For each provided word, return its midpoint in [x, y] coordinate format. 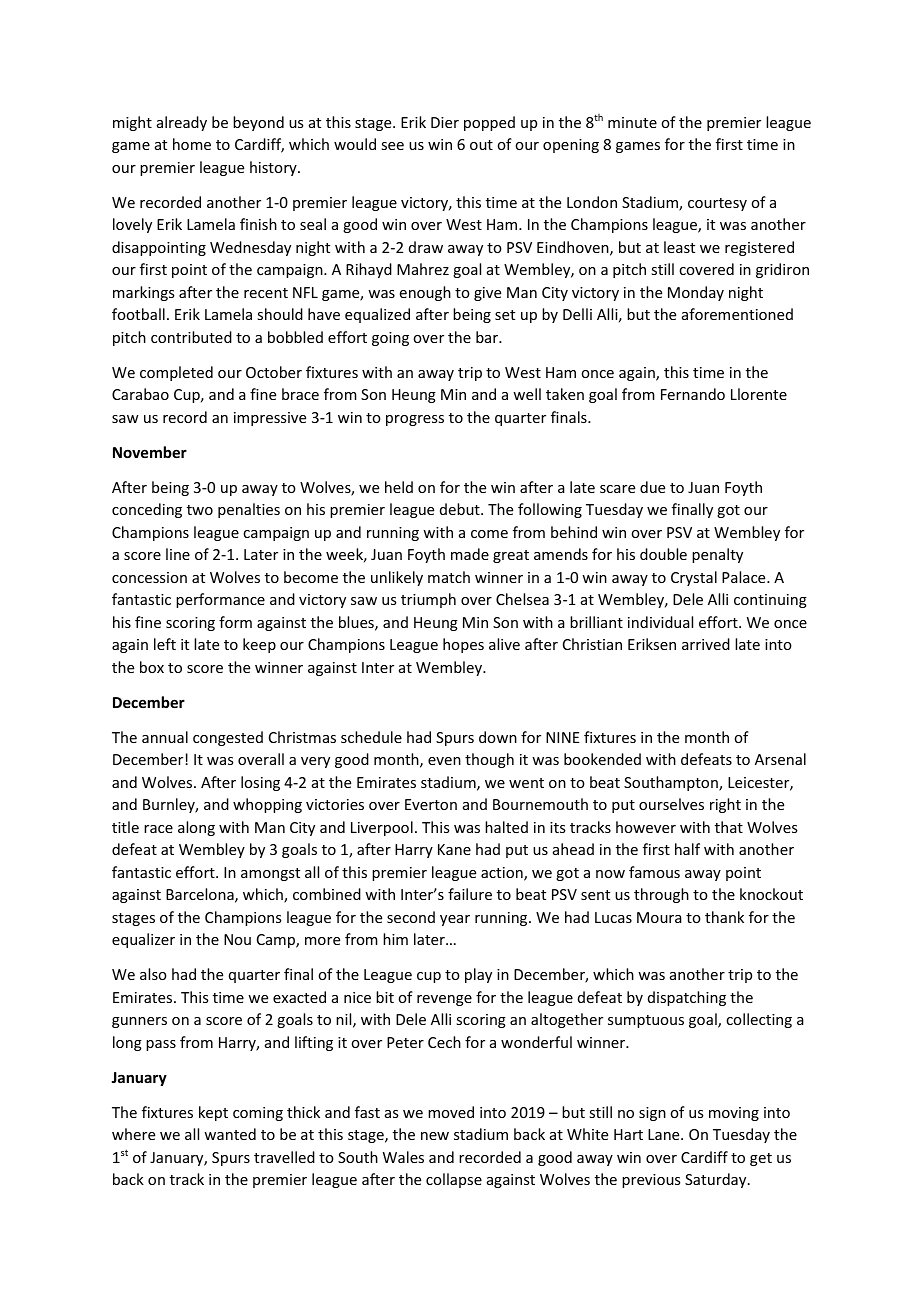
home [192, 144]
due [652, 487]
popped [489, 123]
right [725, 805]
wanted [230, 1134]
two [200, 510]
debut [461, 509]
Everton [431, 804]
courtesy [717, 204]
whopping [267, 805]
